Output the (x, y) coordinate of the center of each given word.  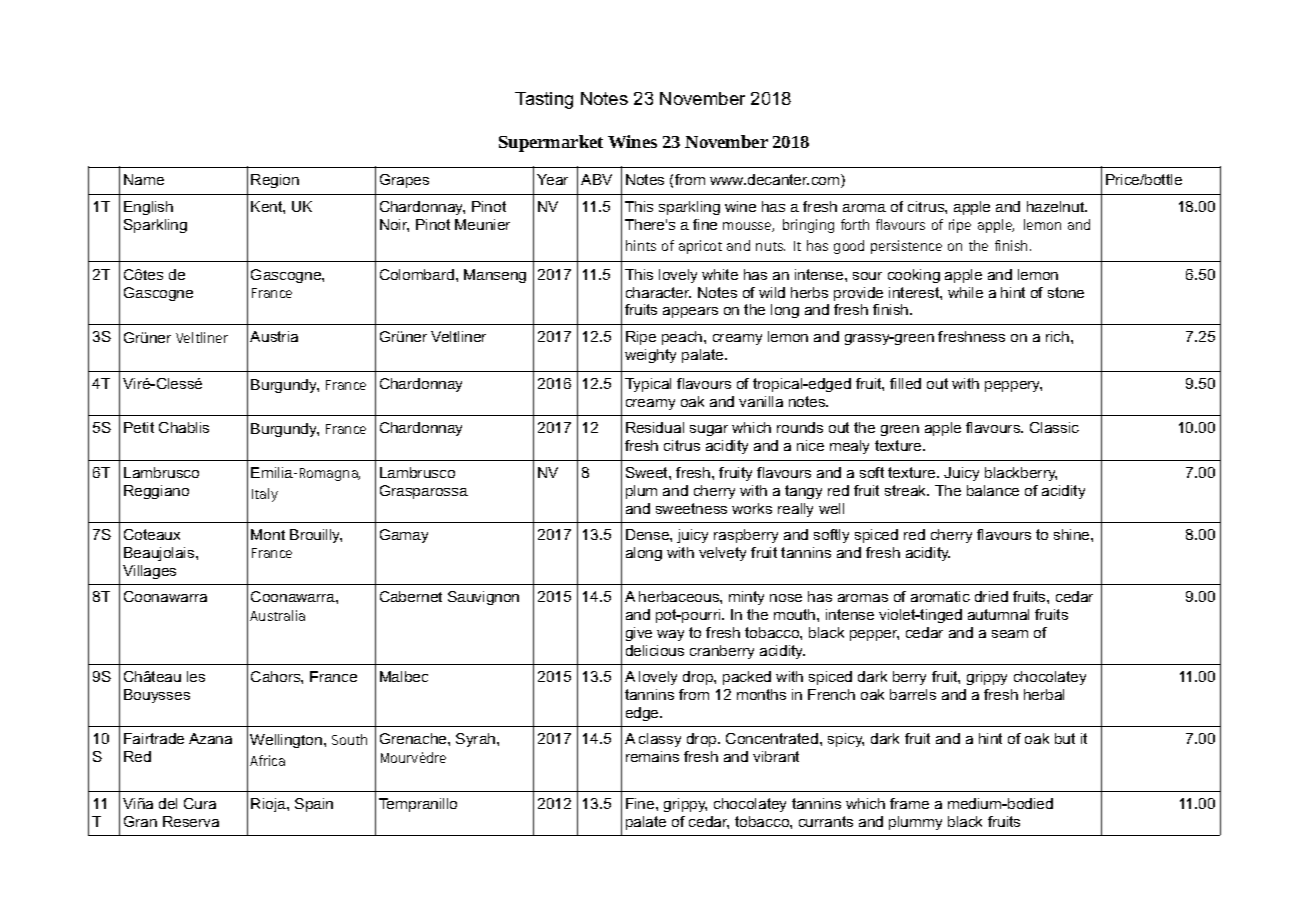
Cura (200, 803)
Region (275, 181)
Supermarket (551, 143)
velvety (722, 554)
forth (855, 224)
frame (909, 803)
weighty (650, 356)
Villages (149, 572)
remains (652, 756)
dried (991, 596)
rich (1057, 336)
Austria (274, 336)
